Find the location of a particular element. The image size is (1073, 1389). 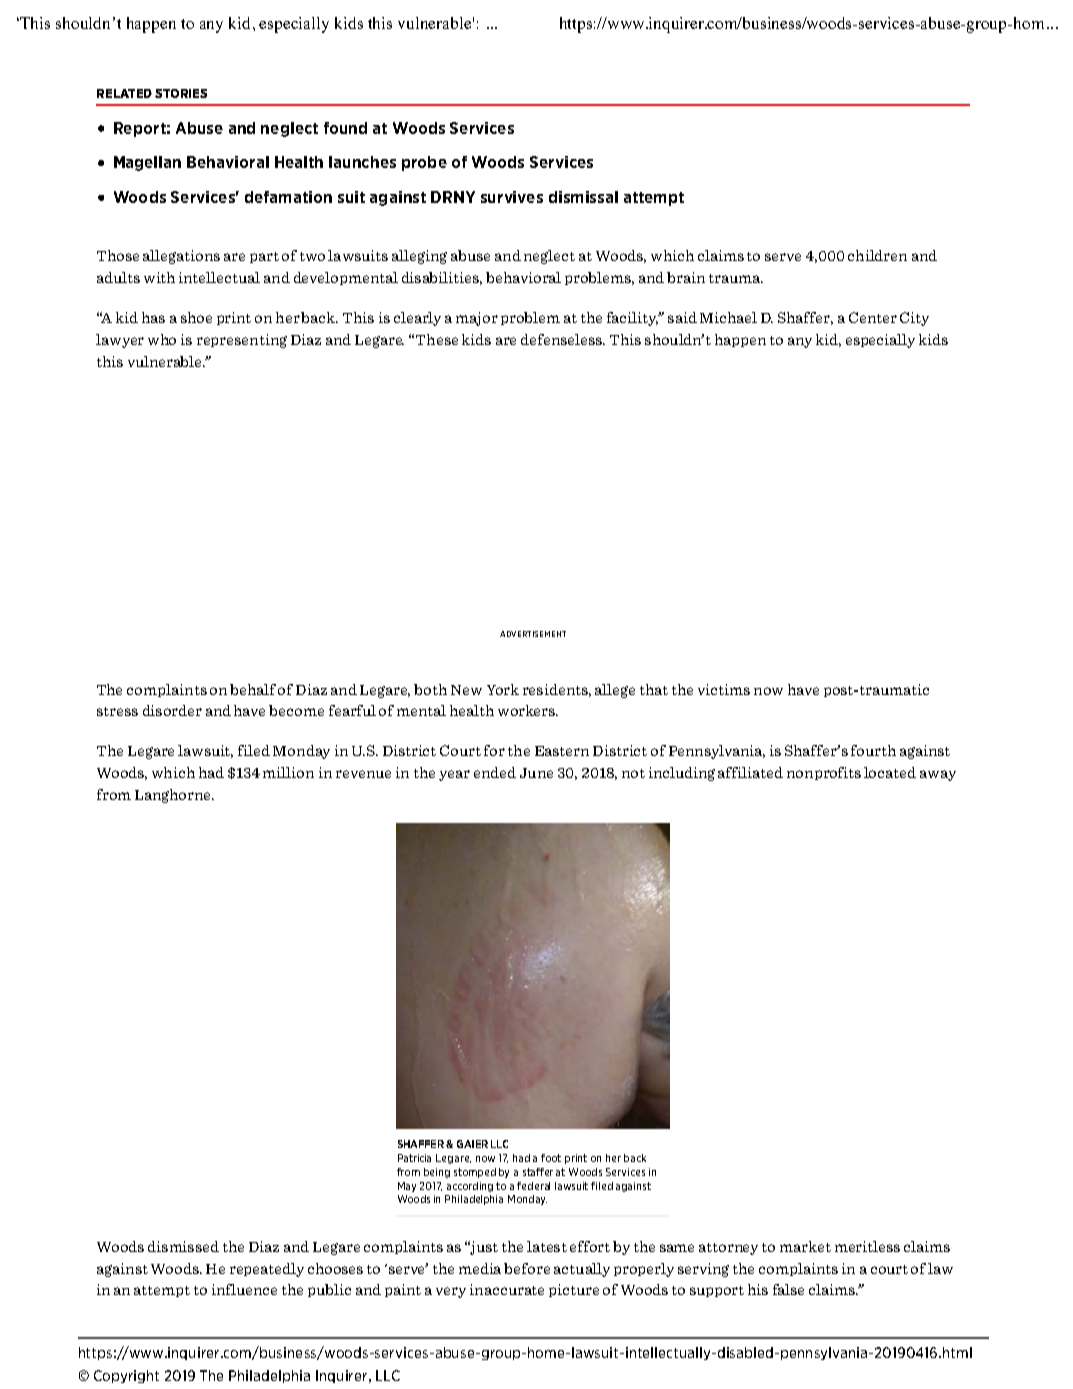

Center is located at coordinates (873, 317).
